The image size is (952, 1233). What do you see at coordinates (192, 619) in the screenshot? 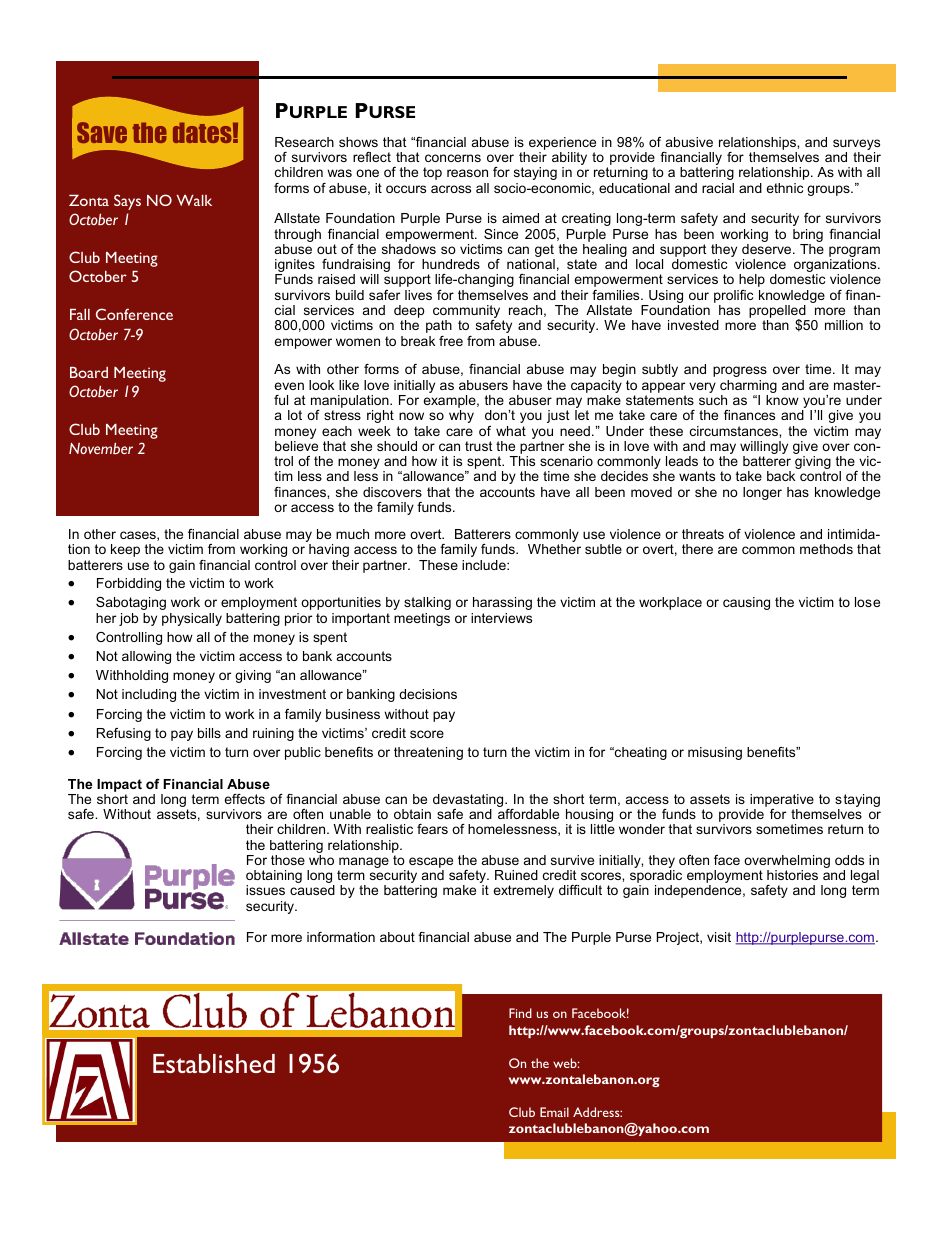
I see `physically` at bounding box center [192, 619].
